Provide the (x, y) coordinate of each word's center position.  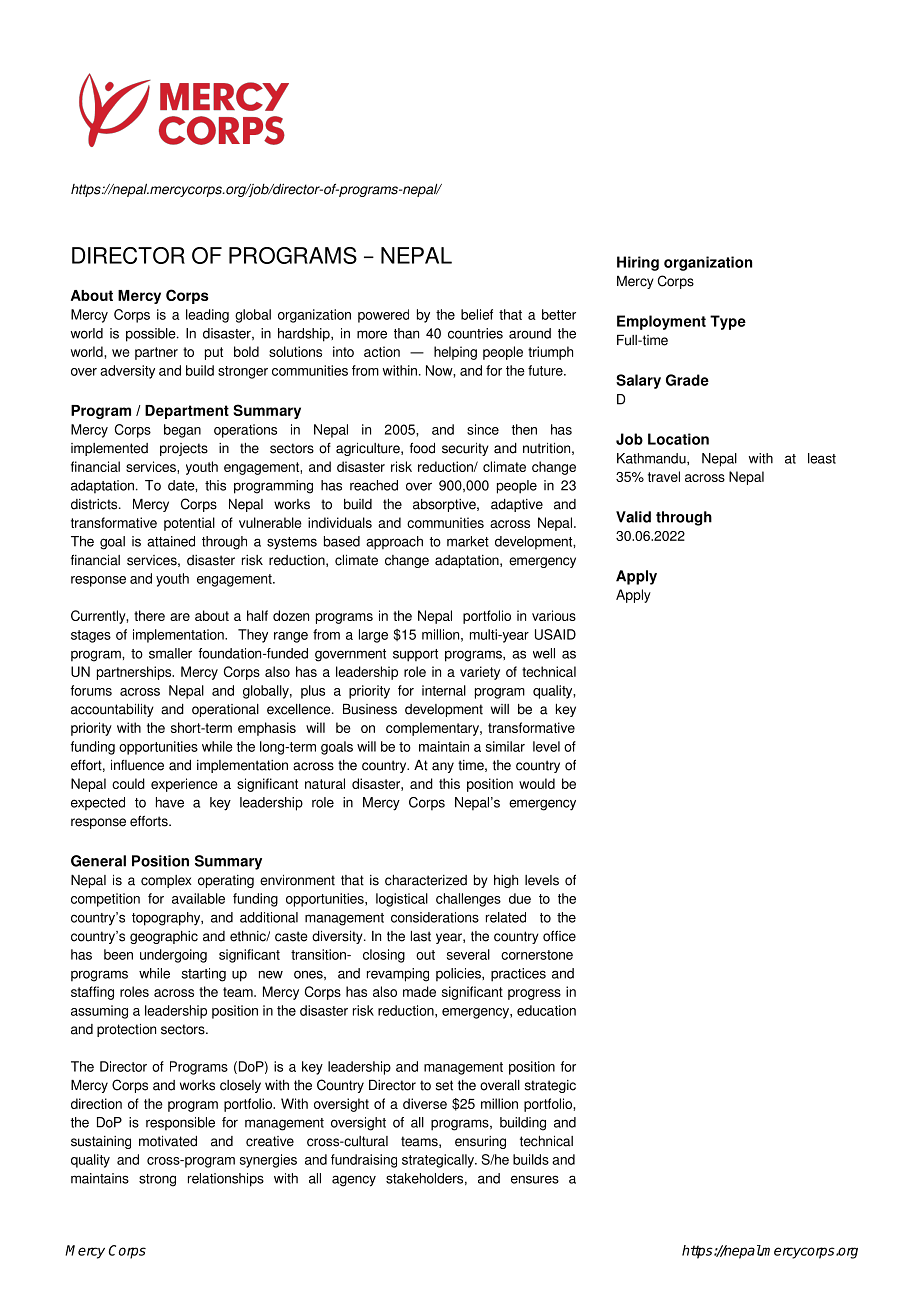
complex (166, 881)
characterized (426, 880)
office (559, 936)
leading (207, 316)
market (468, 541)
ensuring (480, 1142)
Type (728, 322)
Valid (633, 517)
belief (477, 314)
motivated (168, 1141)
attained (171, 541)
